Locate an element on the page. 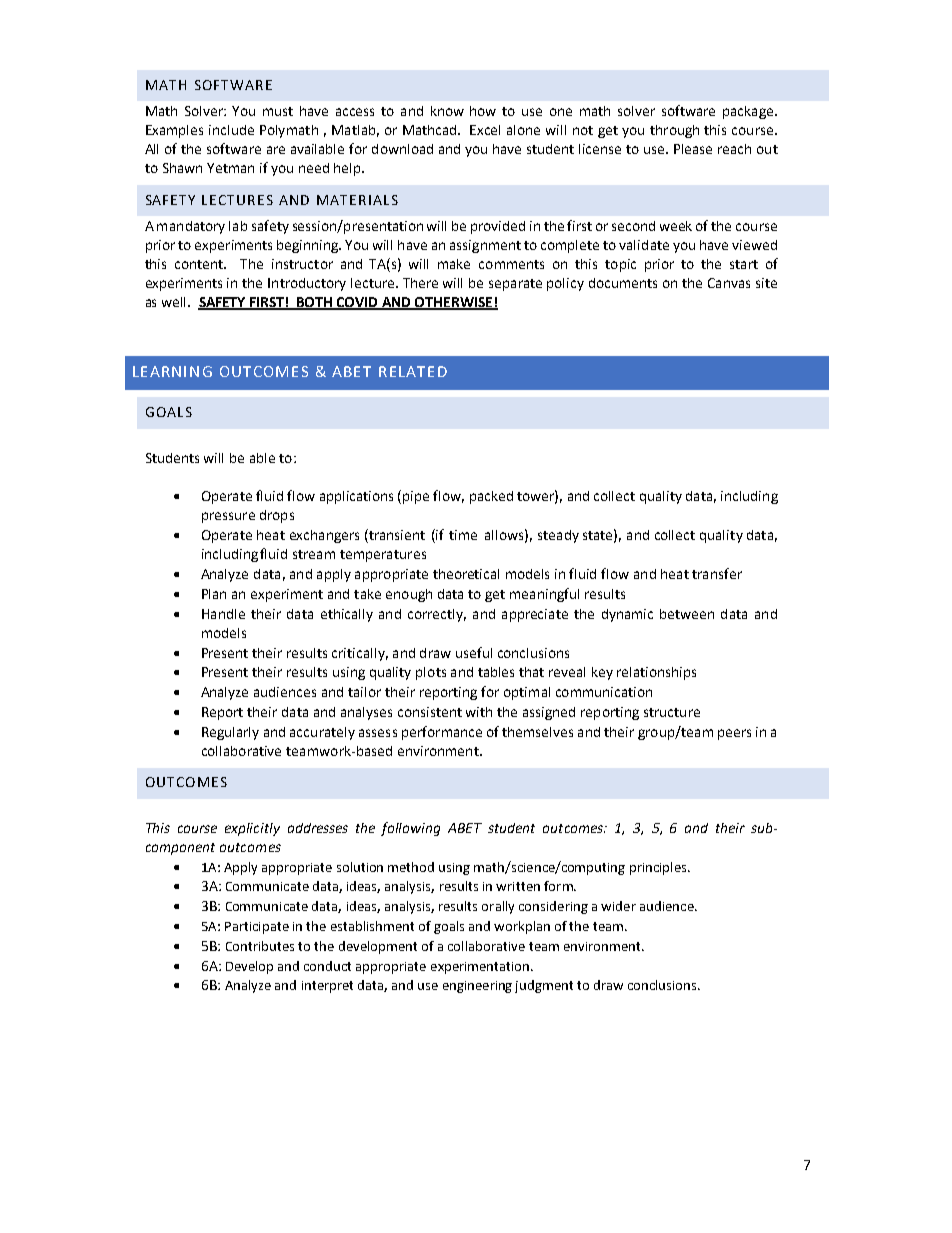 The width and height of the document is (952, 1233). engineering is located at coordinates (477, 987).
